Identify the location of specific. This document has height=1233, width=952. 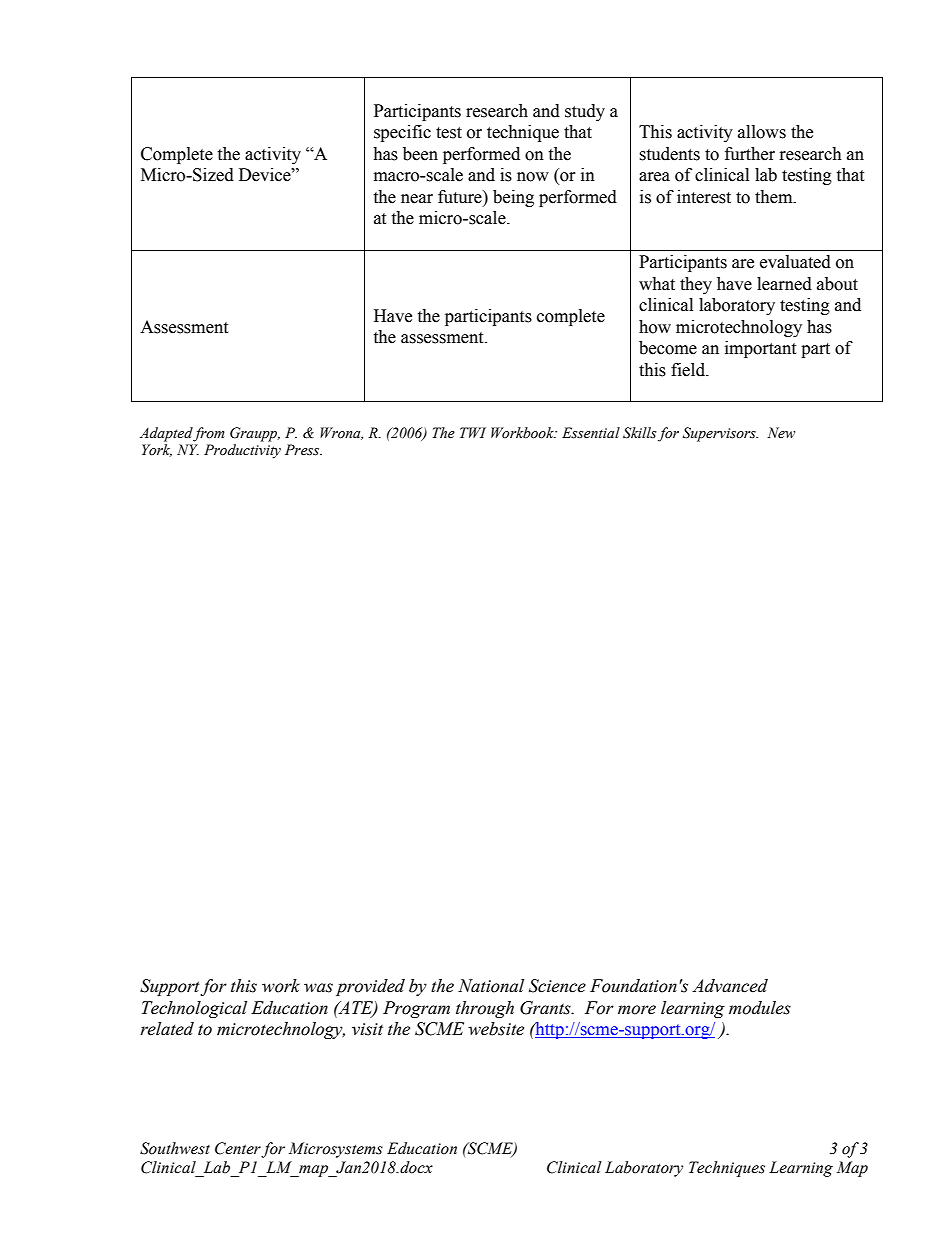
(402, 133).
